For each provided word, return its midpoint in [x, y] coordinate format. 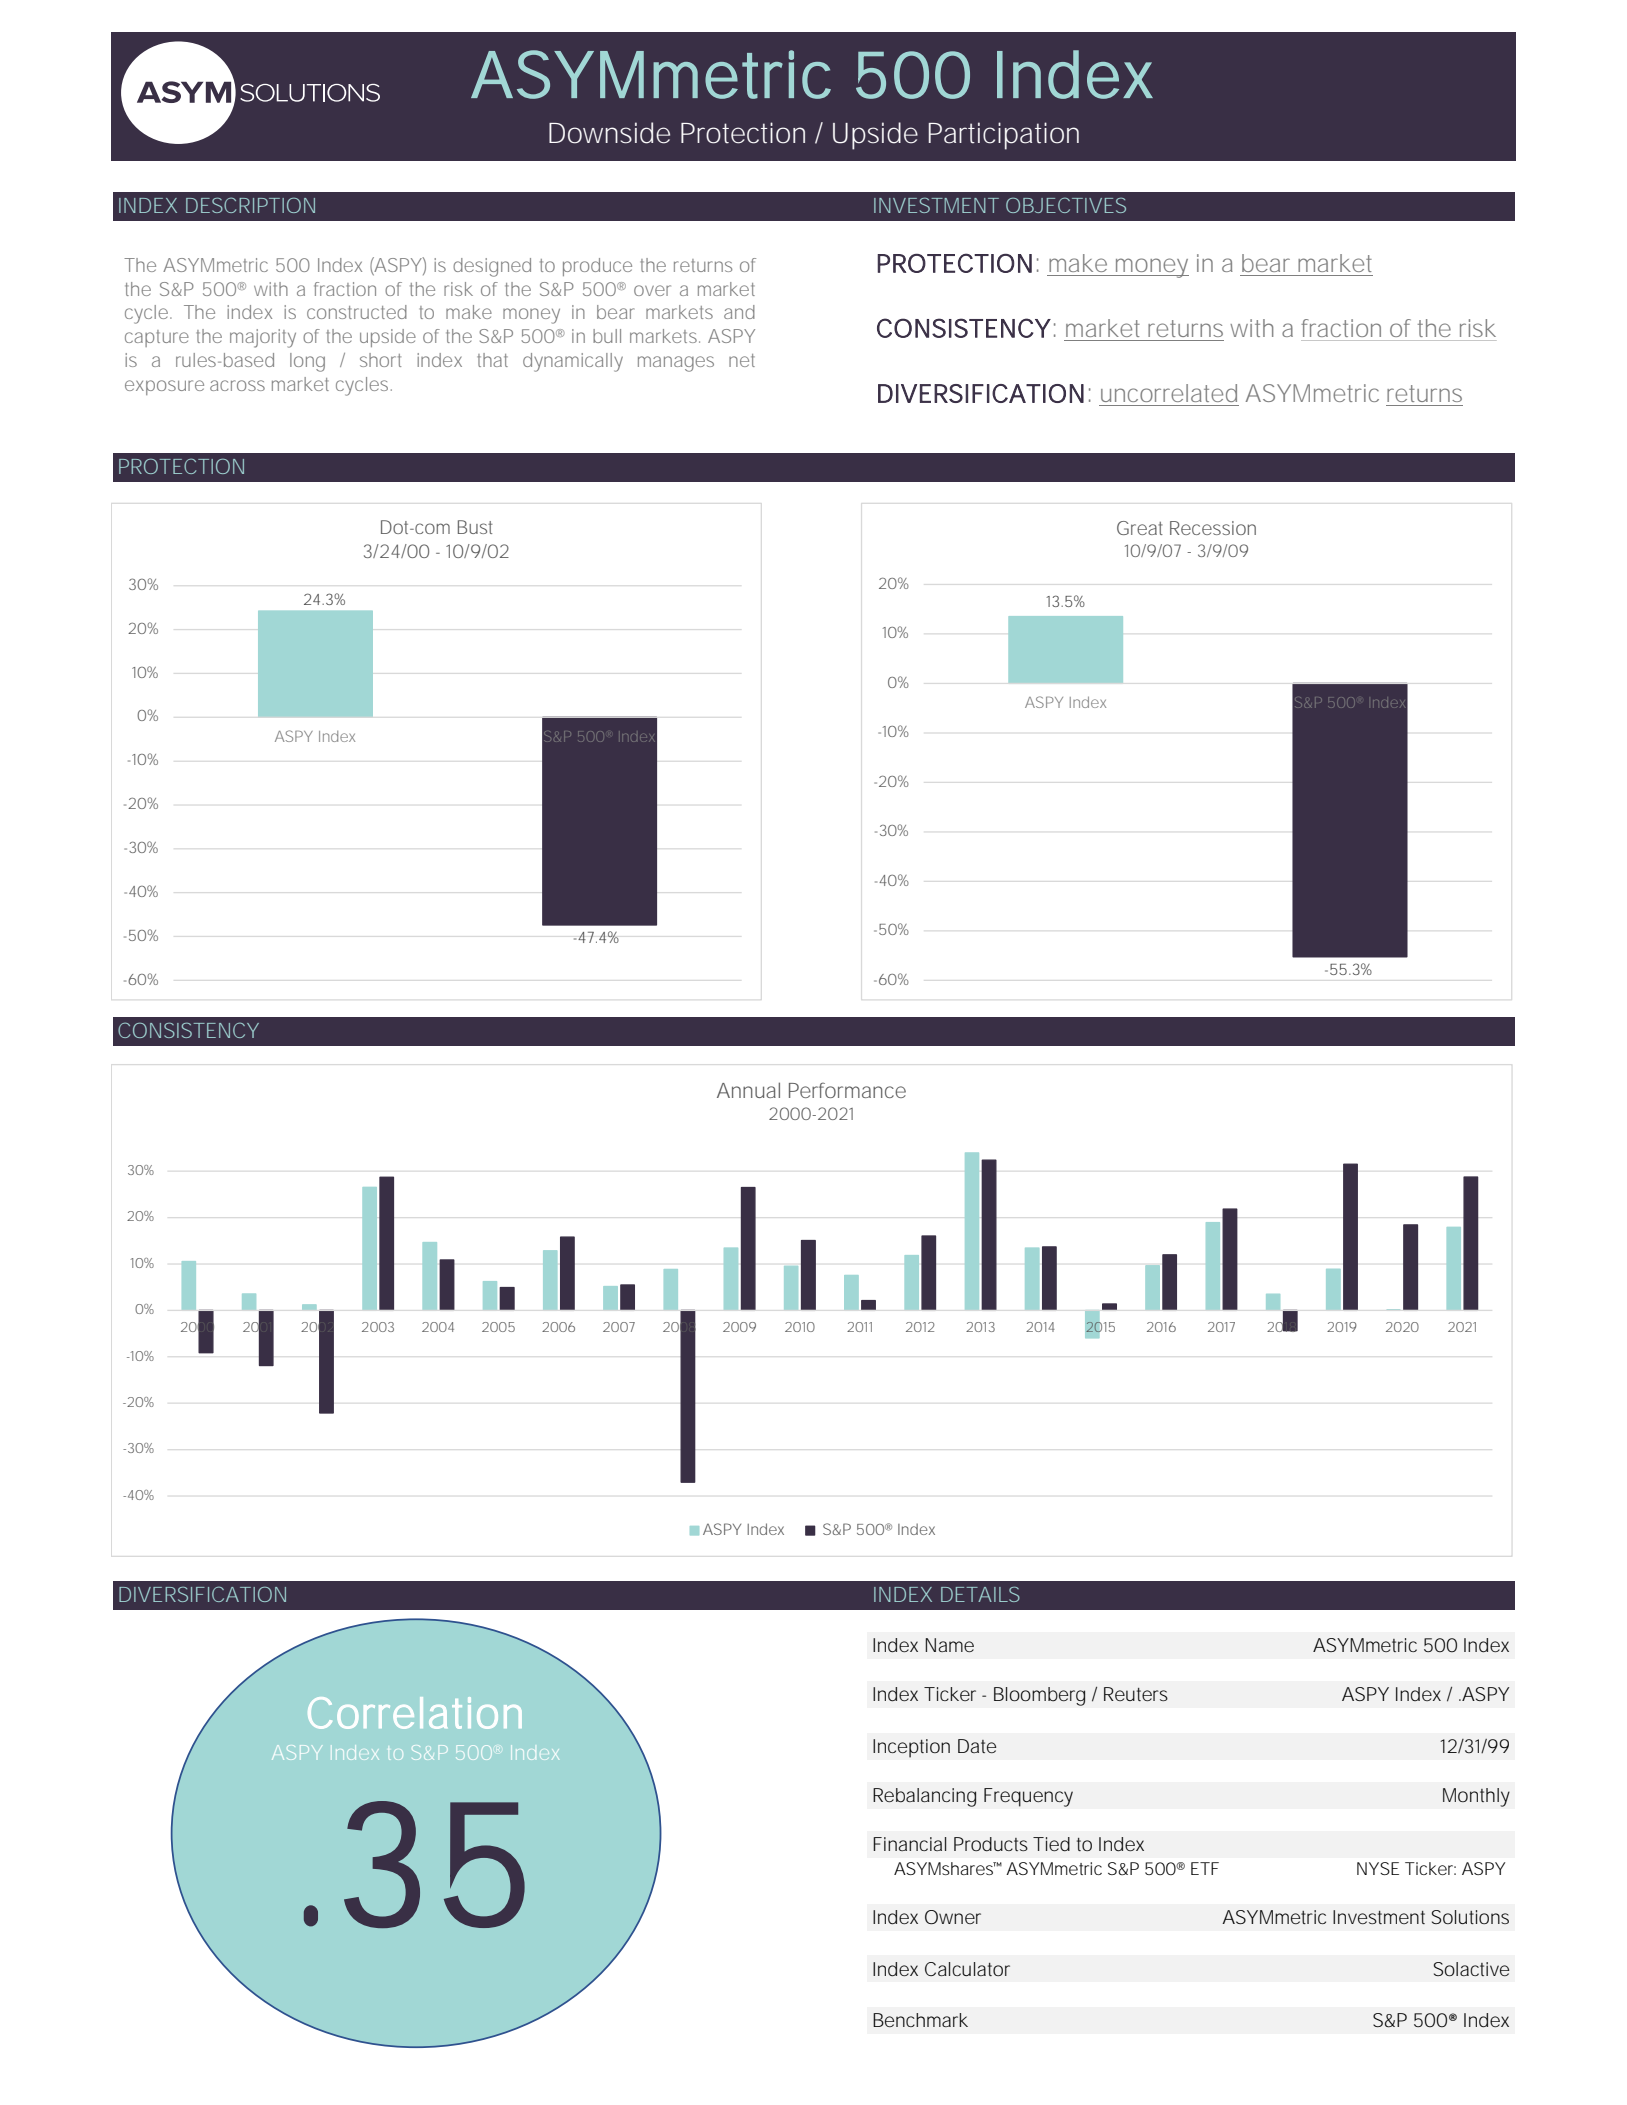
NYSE [1378, 1868]
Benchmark [920, 2020]
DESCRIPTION [250, 205]
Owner [953, 1917]
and [739, 312]
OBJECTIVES [1066, 205]
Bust [475, 527]
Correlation [415, 1713]
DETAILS [980, 1594]
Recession [1213, 528]
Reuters [1136, 1694]
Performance [847, 1090]
